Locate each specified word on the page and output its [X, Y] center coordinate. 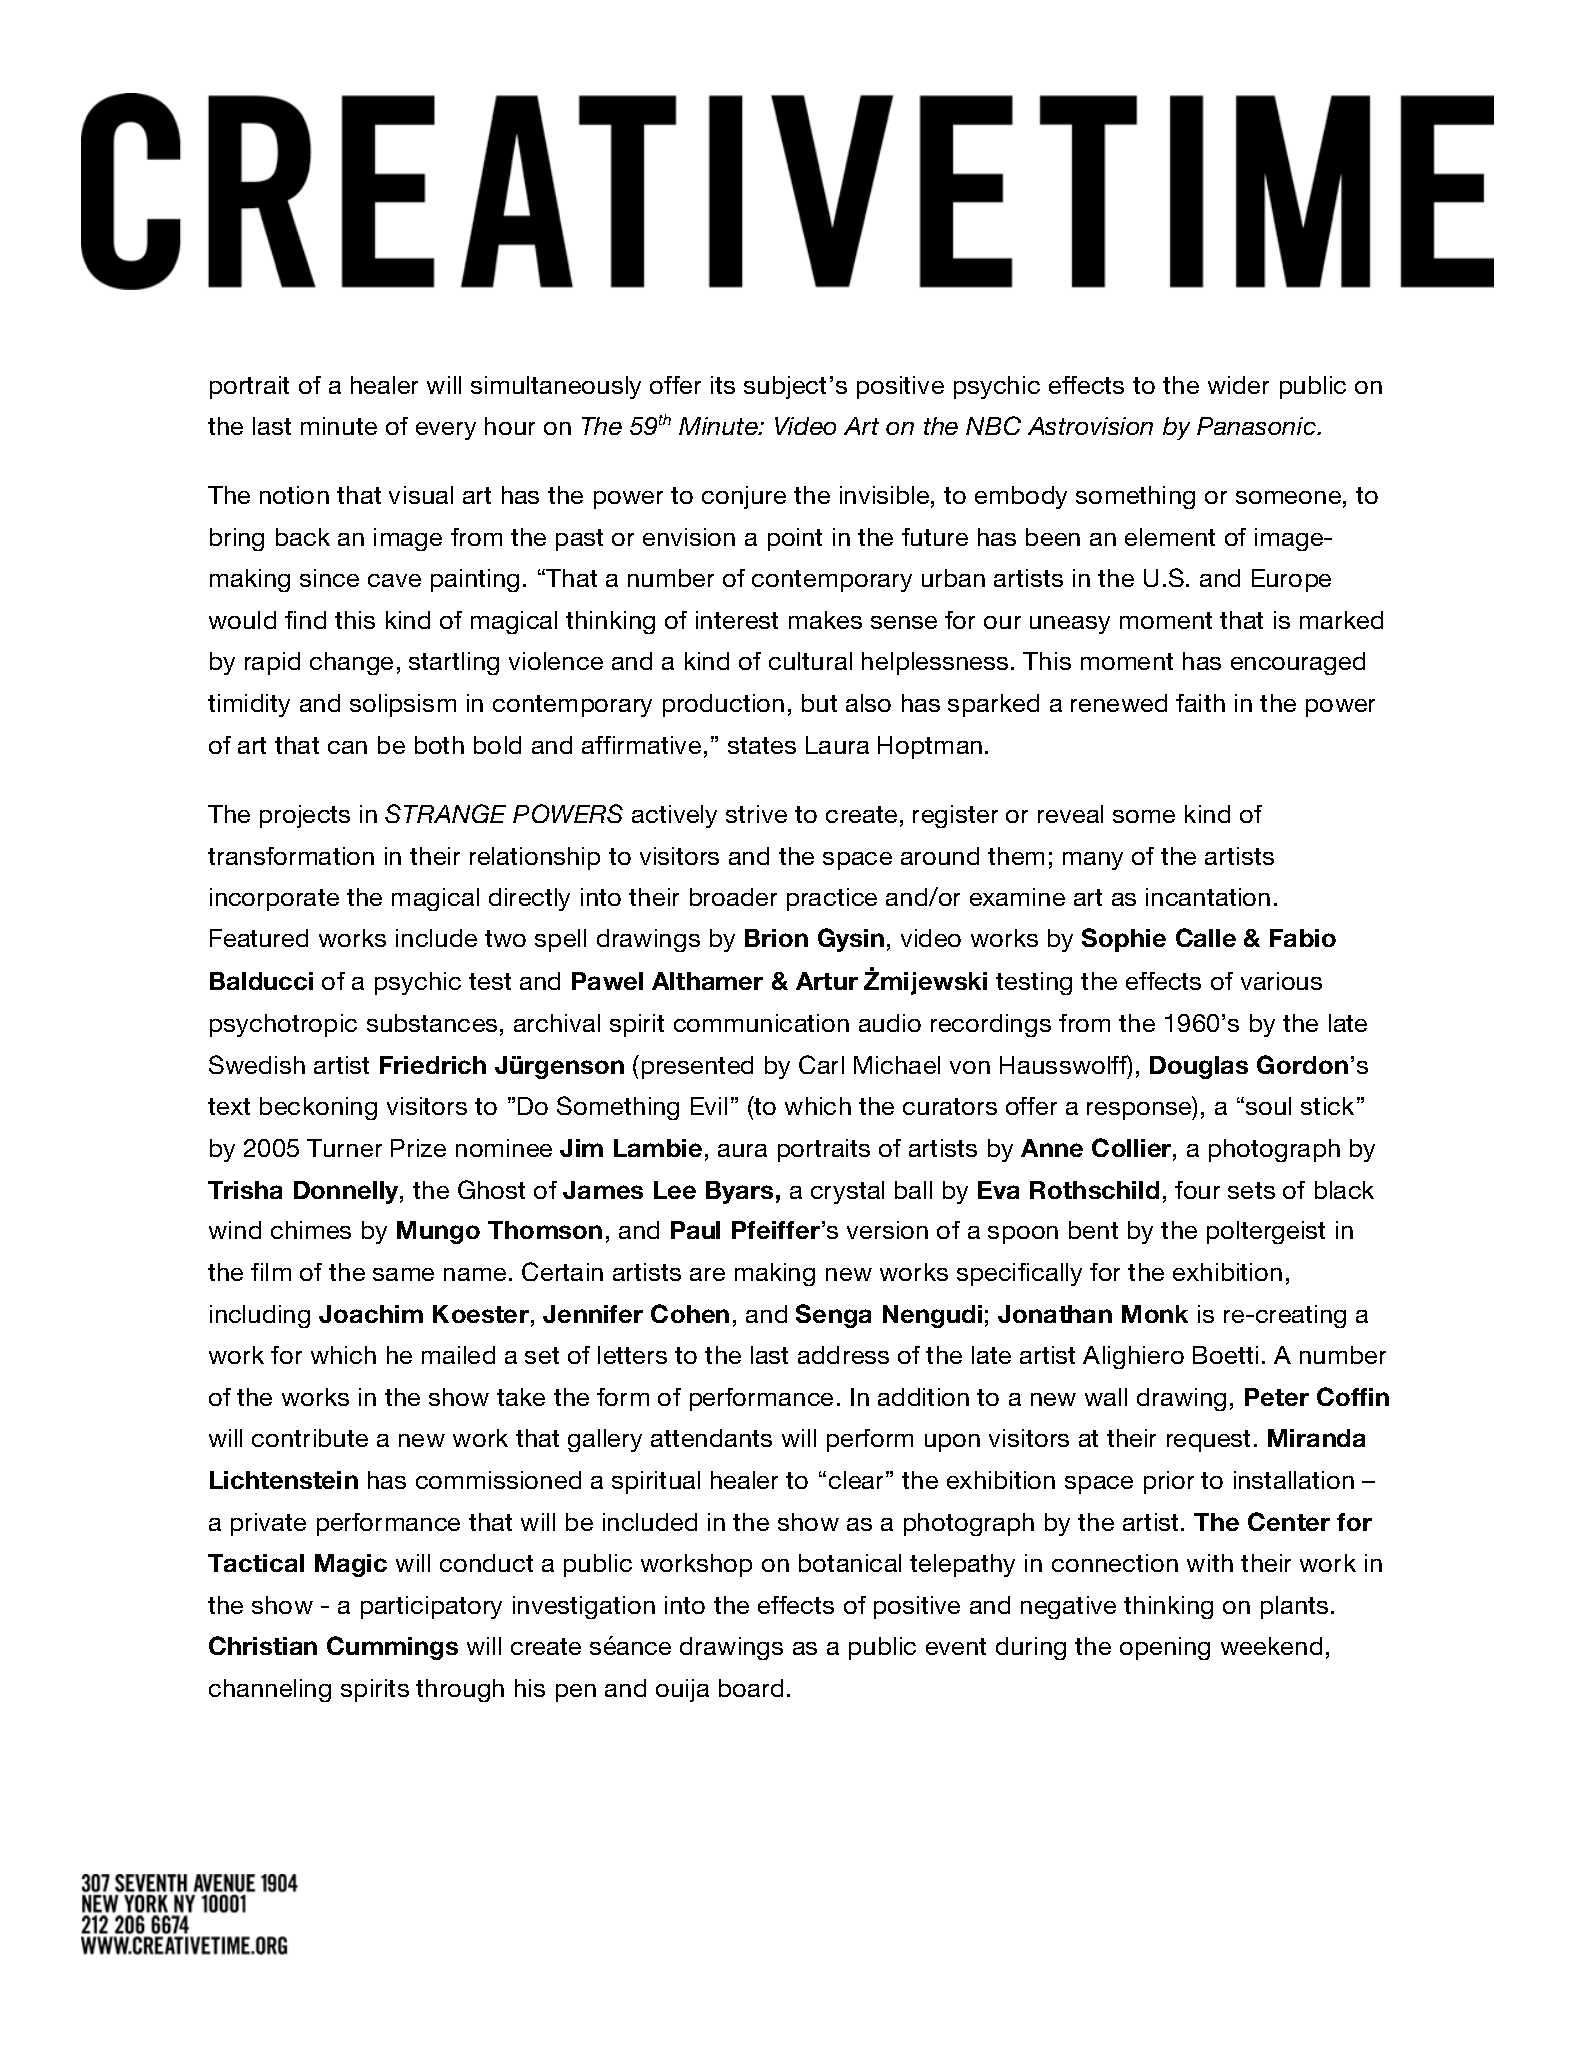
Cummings [392, 1648]
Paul [695, 1230]
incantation [1208, 897]
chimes [311, 1230]
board [751, 1688]
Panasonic [1258, 426]
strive [756, 814]
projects [305, 816]
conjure [744, 497]
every [446, 431]
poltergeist [1266, 1232]
